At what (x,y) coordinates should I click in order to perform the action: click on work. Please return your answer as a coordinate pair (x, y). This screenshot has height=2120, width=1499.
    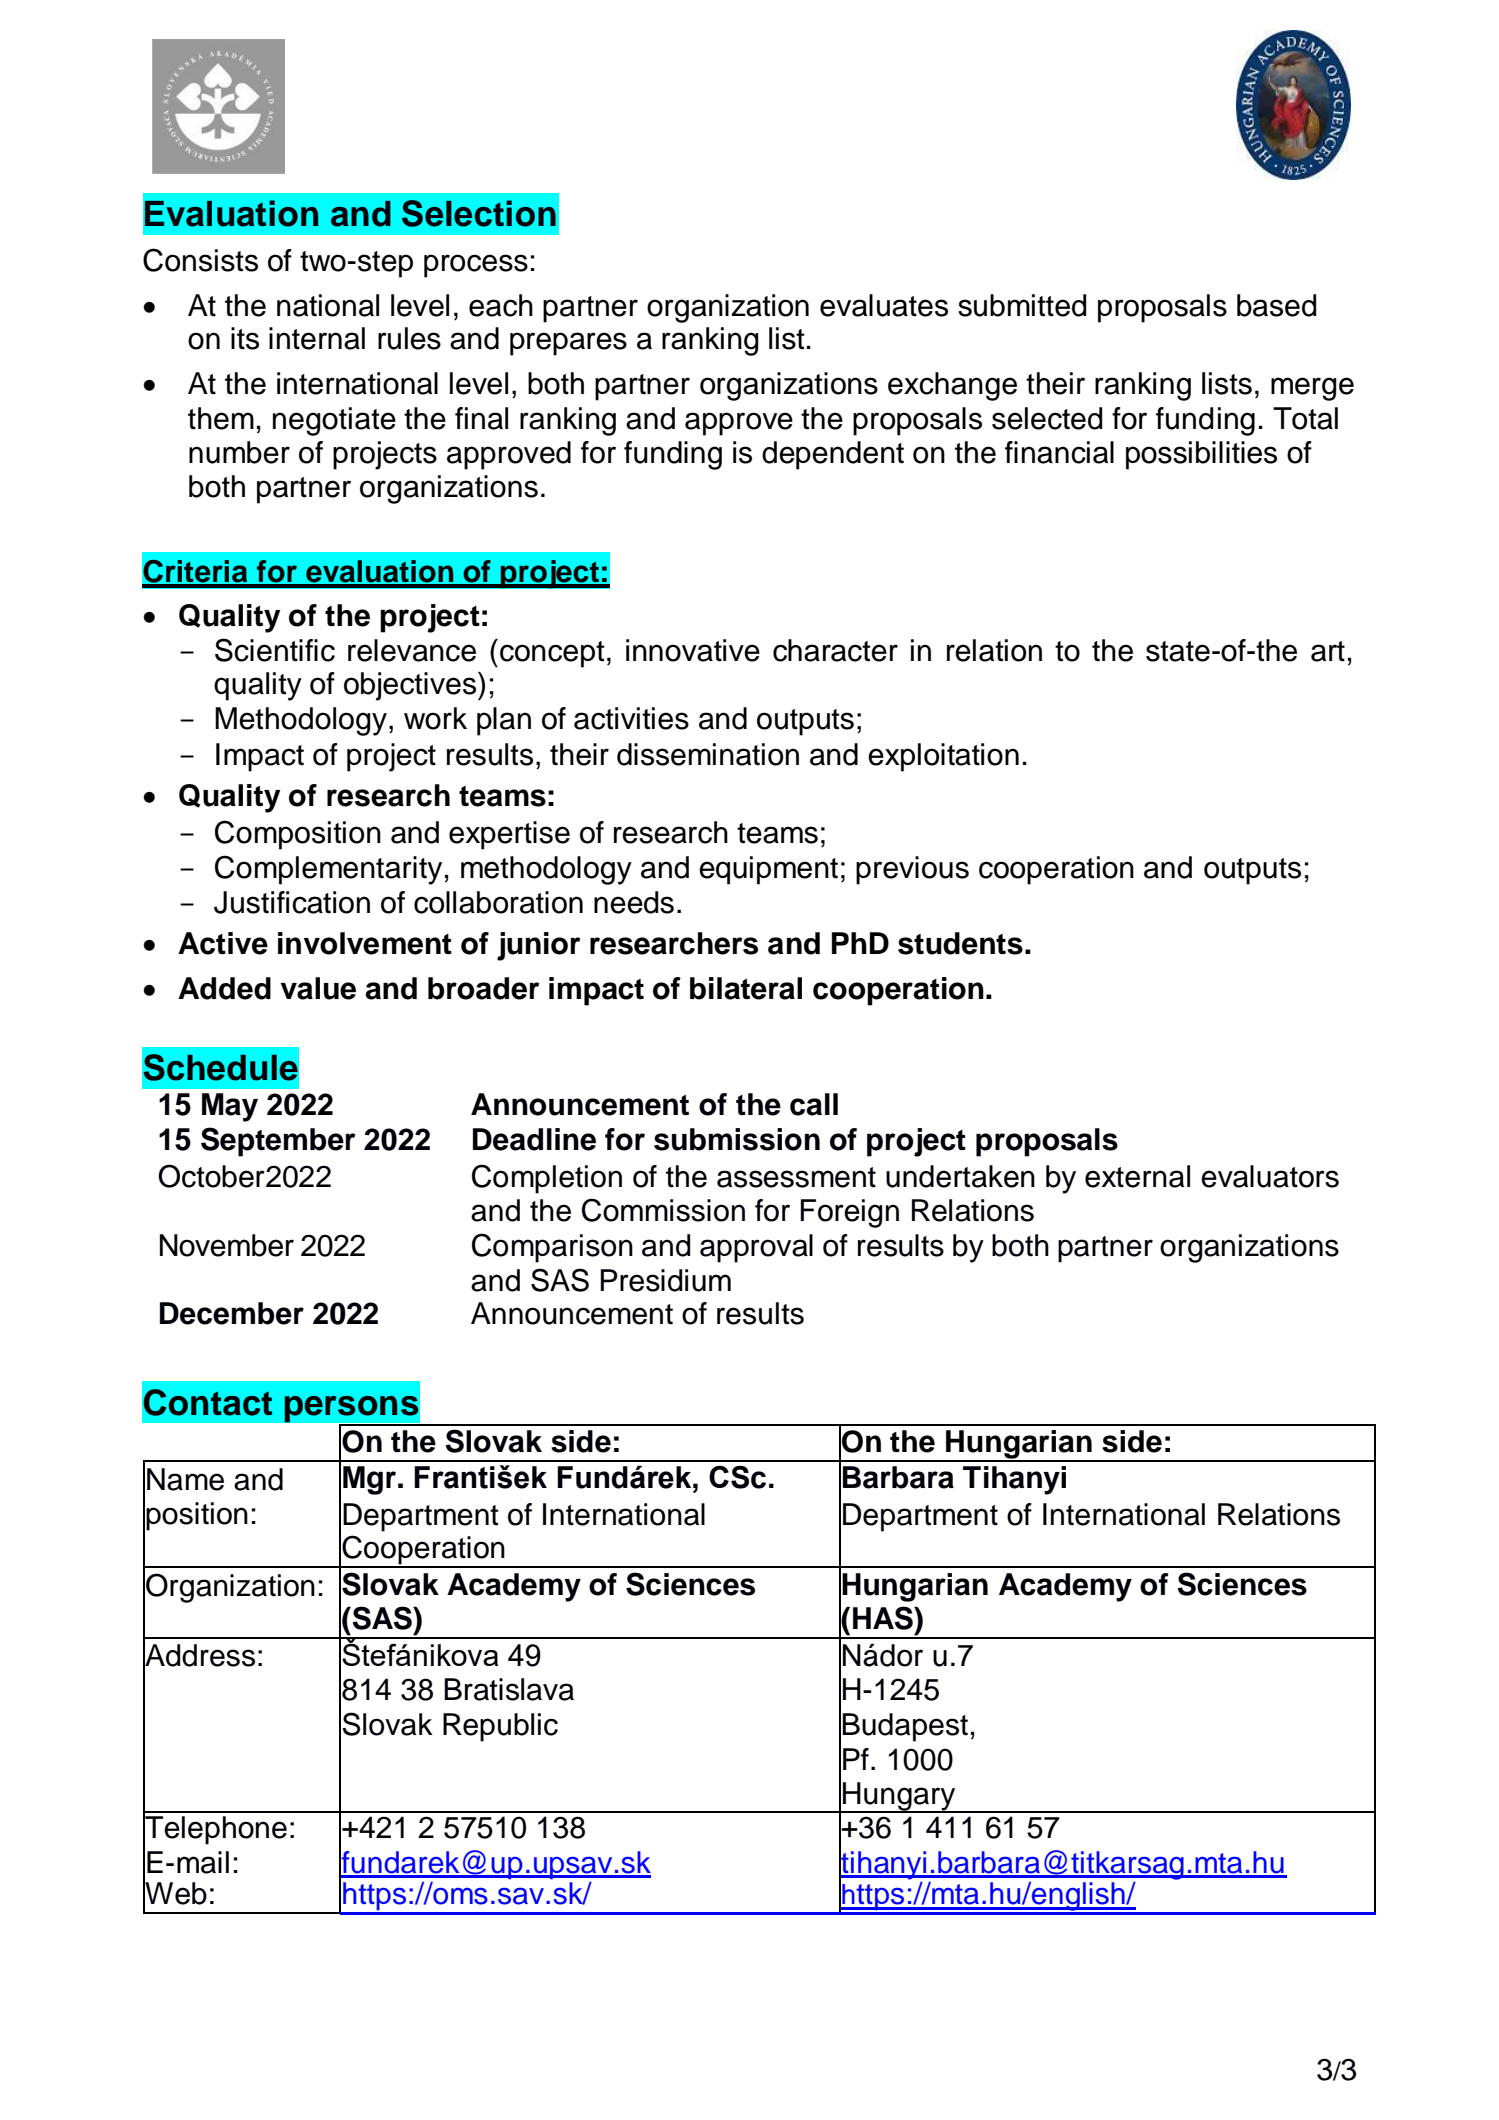
    Looking at the image, I should click on (435, 718).
